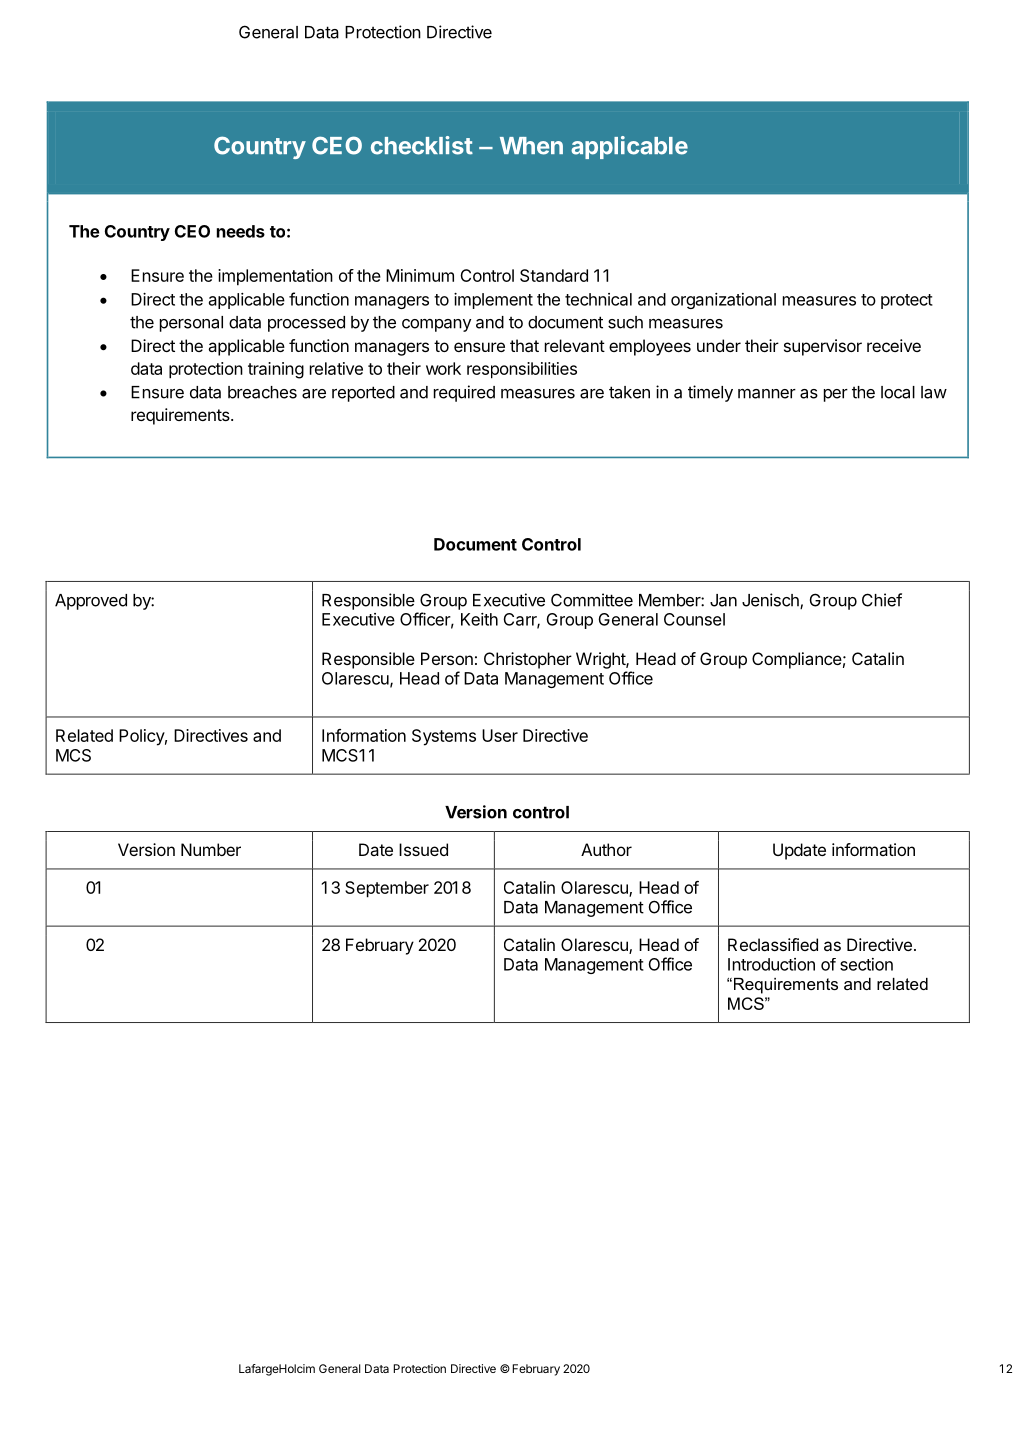 This document has width=1016, height=1437. I want to click on organizational, so click(723, 301).
